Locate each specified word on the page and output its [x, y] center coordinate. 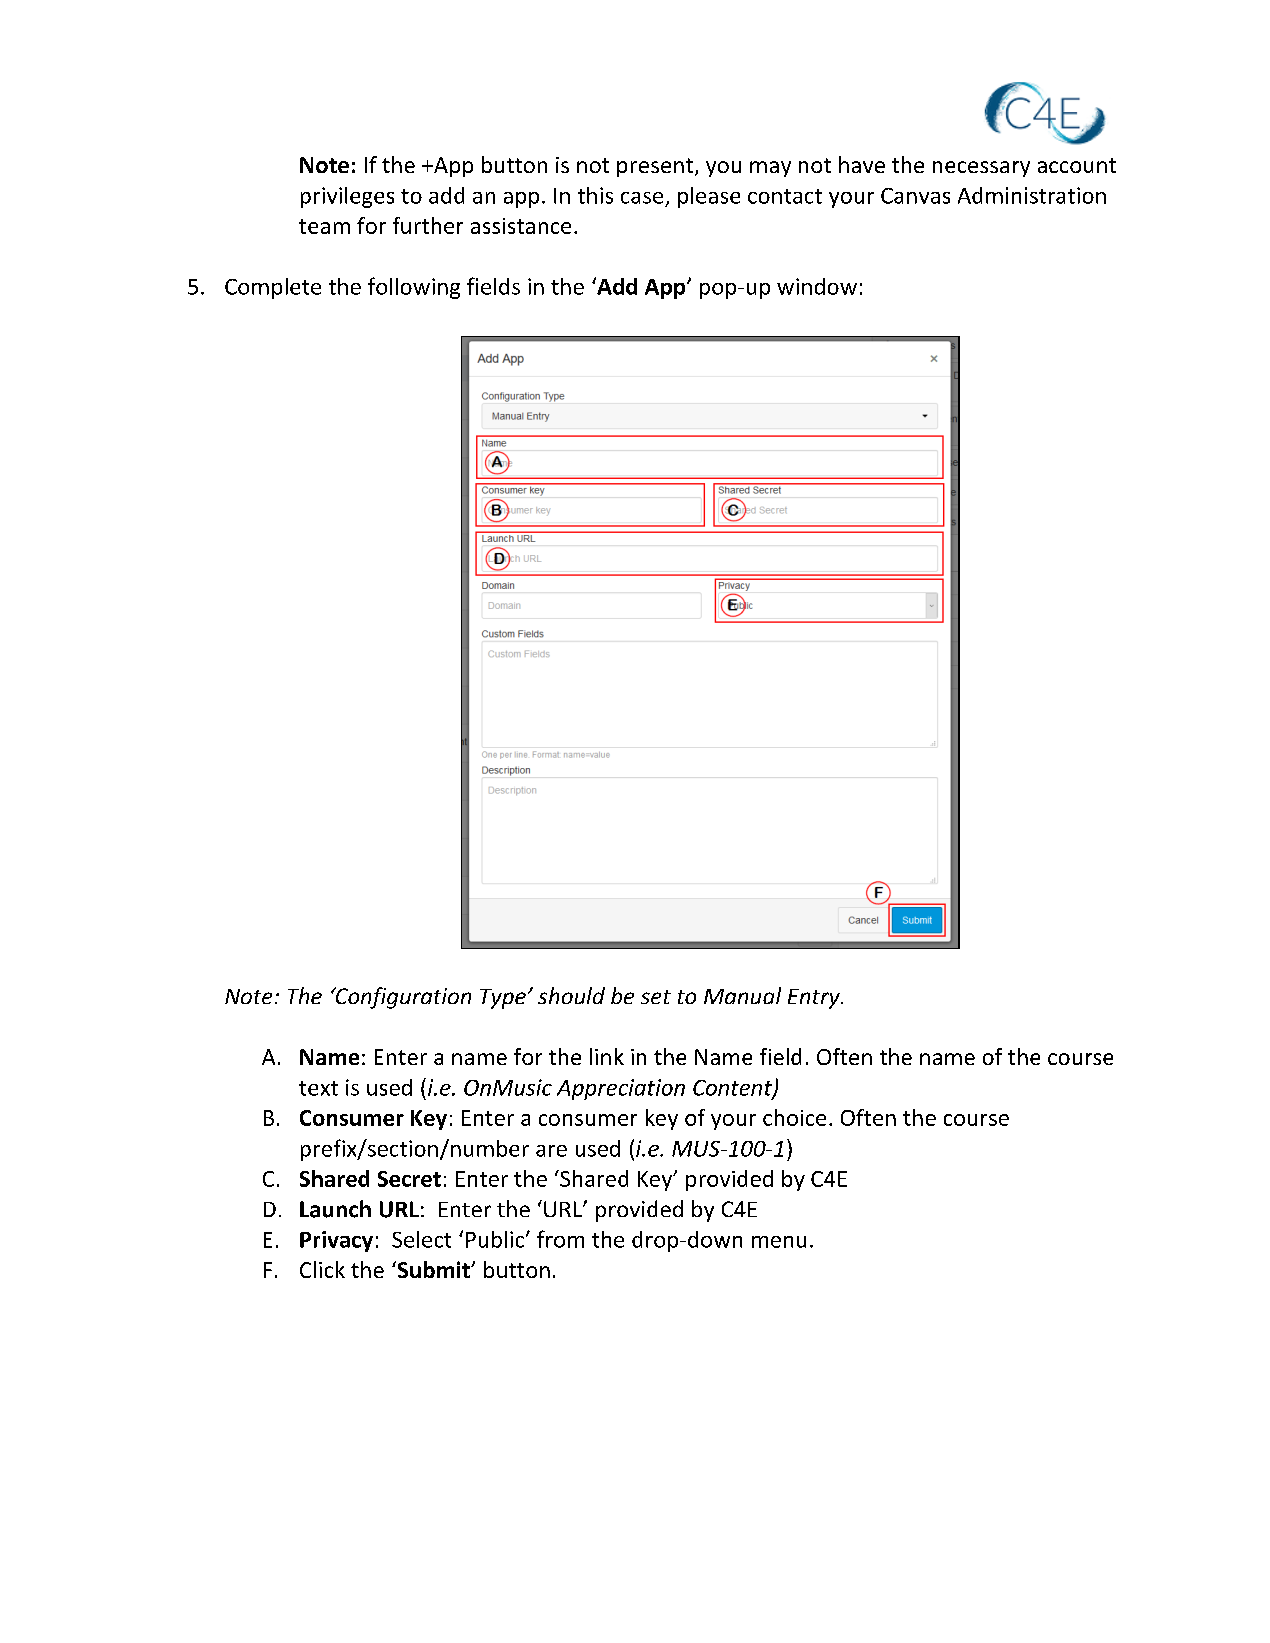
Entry [815, 999]
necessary [981, 169]
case [642, 198]
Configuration [402, 998]
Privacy [336, 1241]
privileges [347, 197]
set [656, 997]
